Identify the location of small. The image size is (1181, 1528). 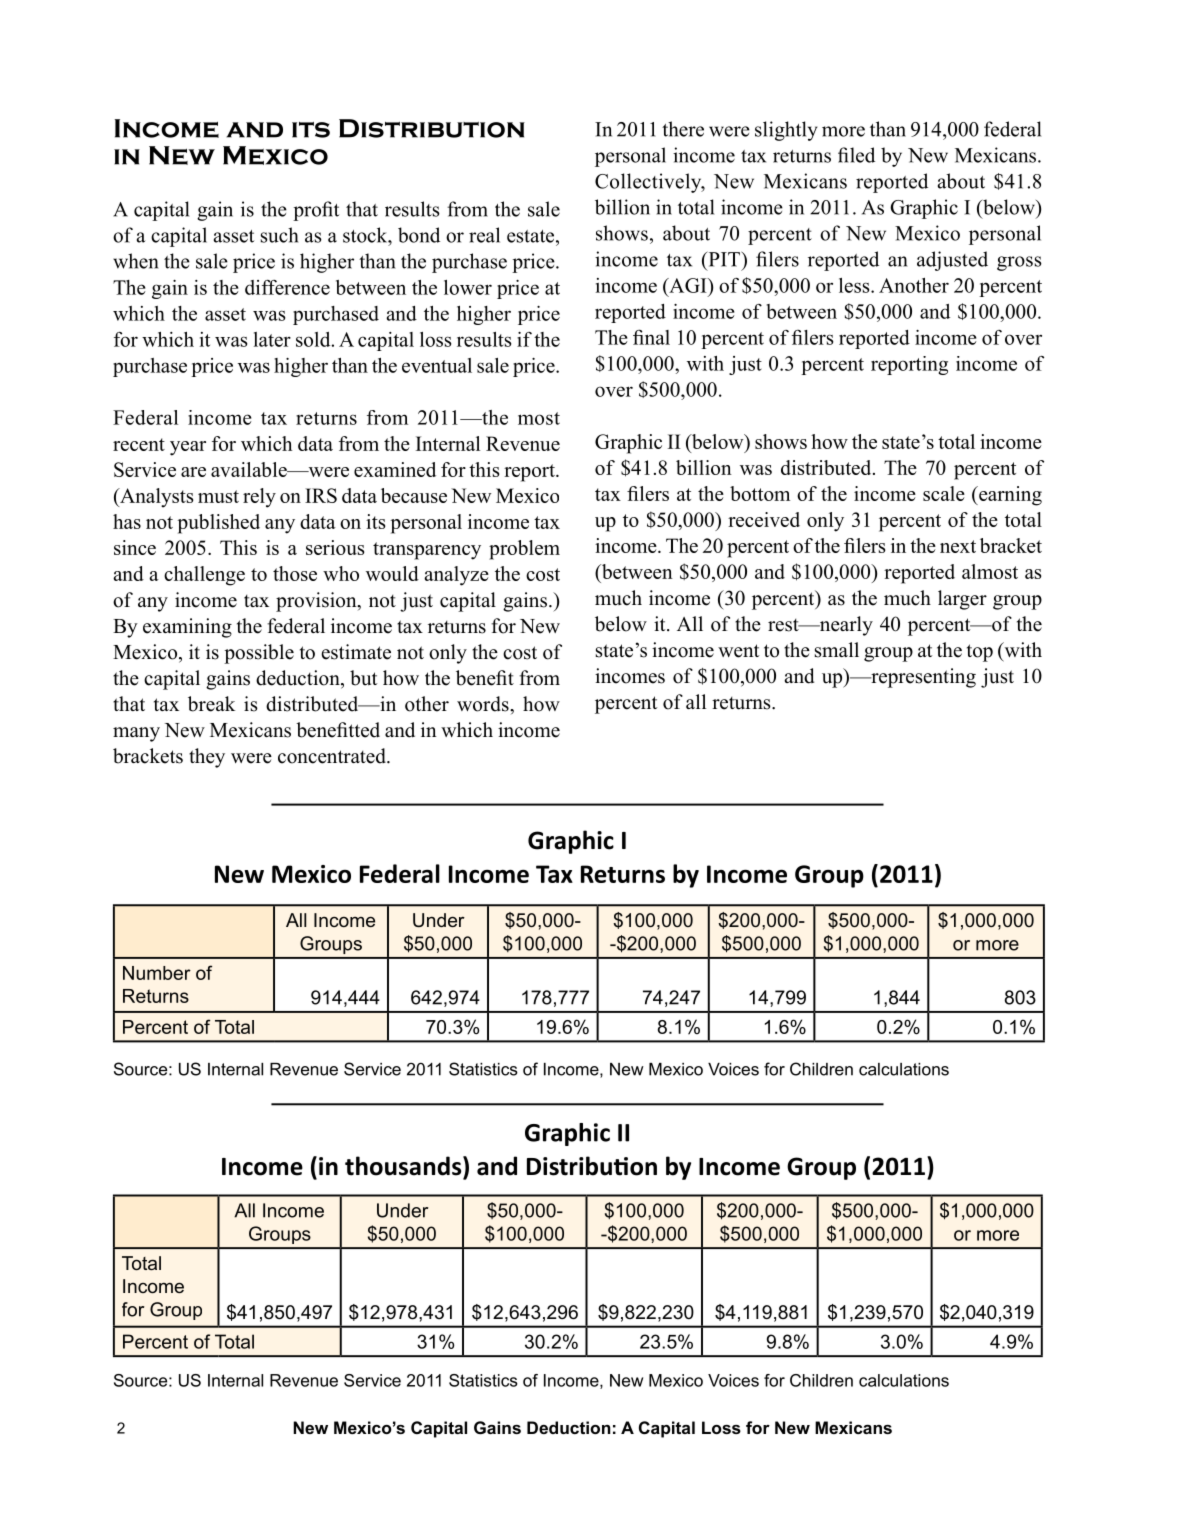
(837, 650).
